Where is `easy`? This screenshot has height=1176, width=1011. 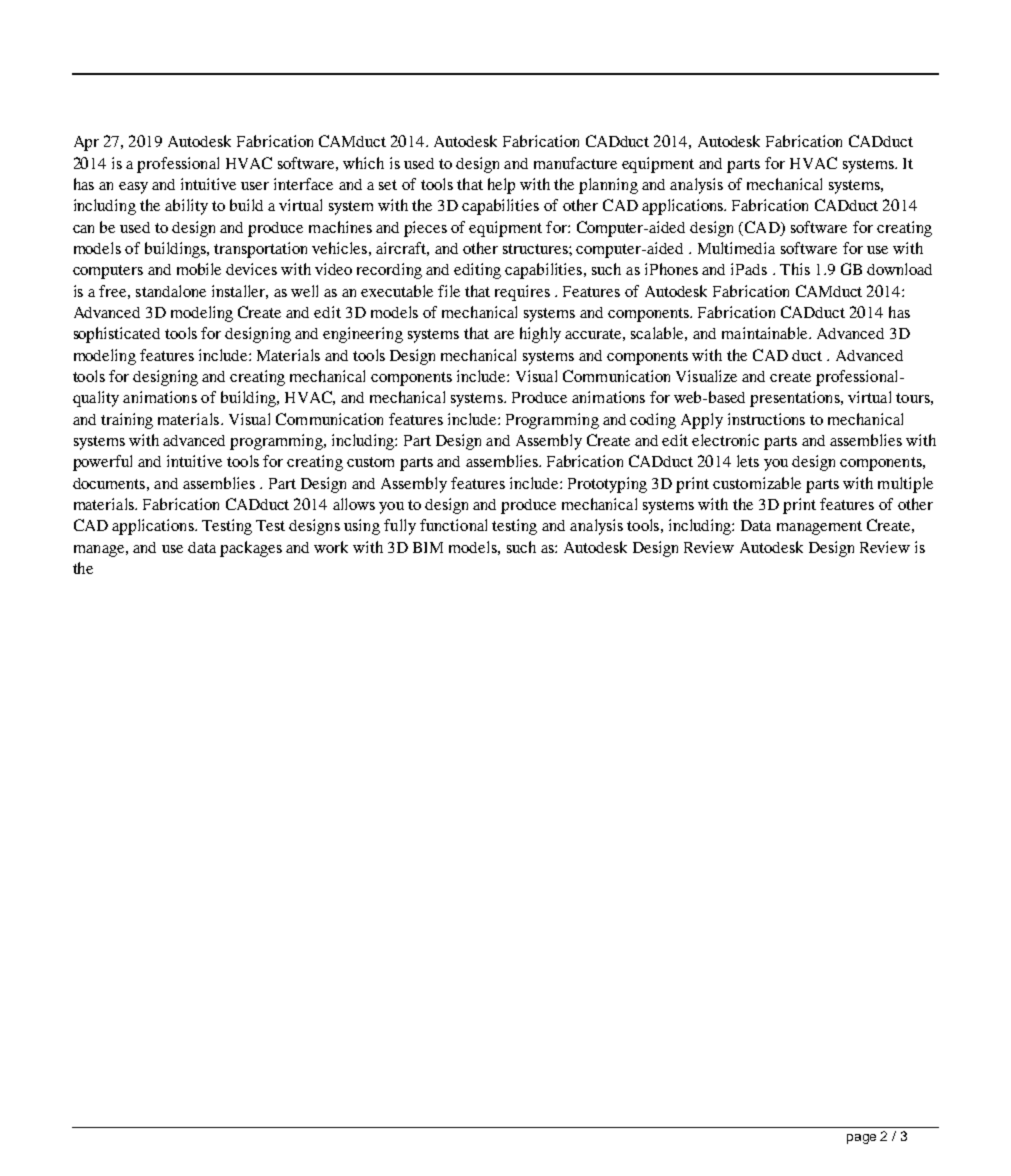 easy is located at coordinates (133, 188).
